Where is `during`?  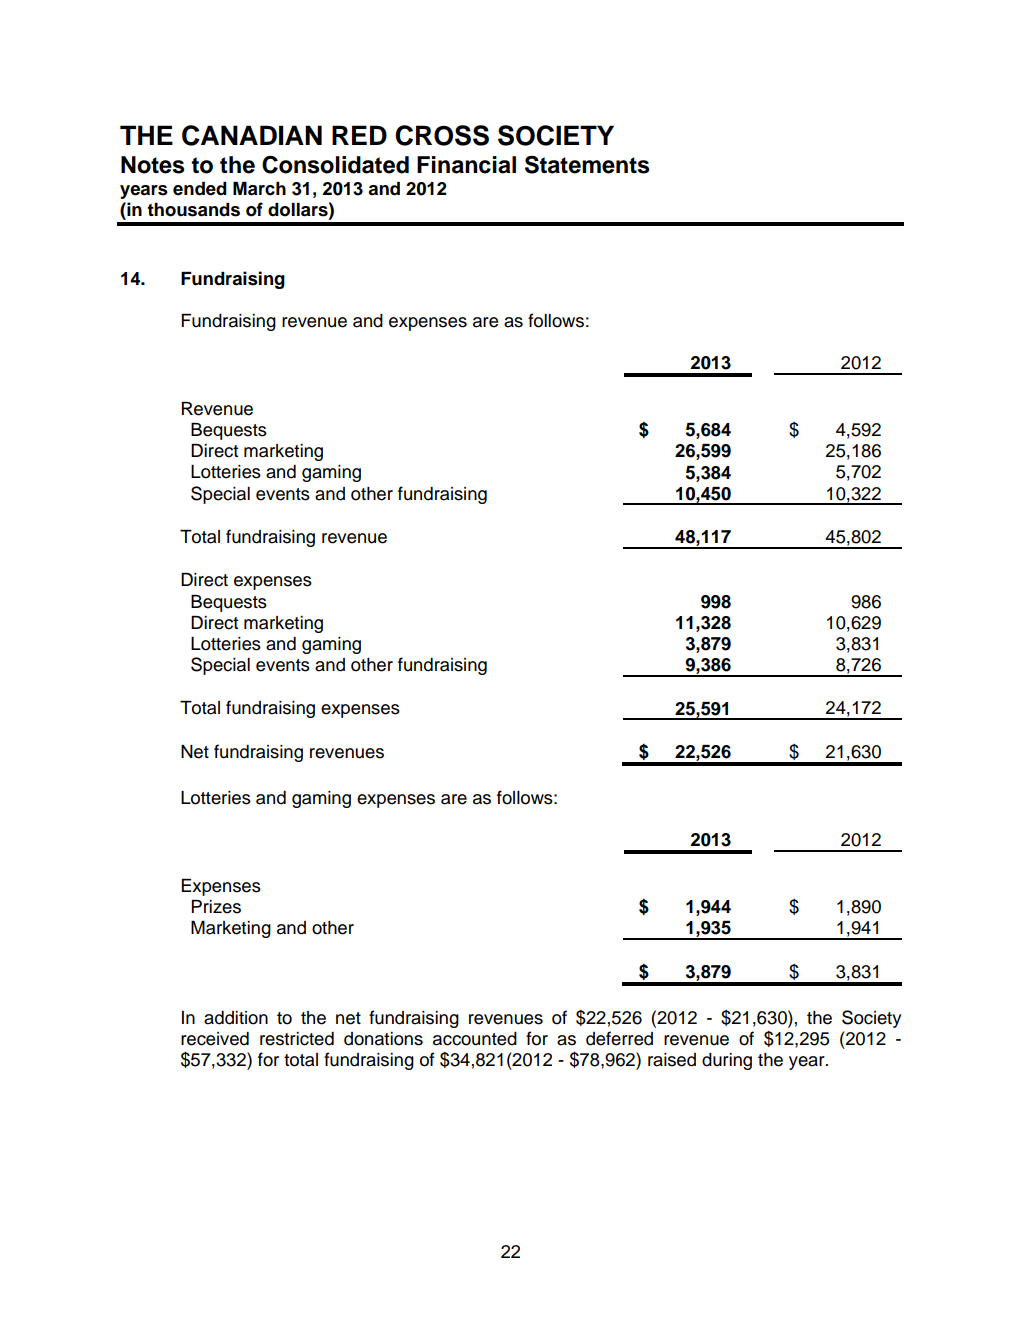 during is located at coordinates (727, 1061).
